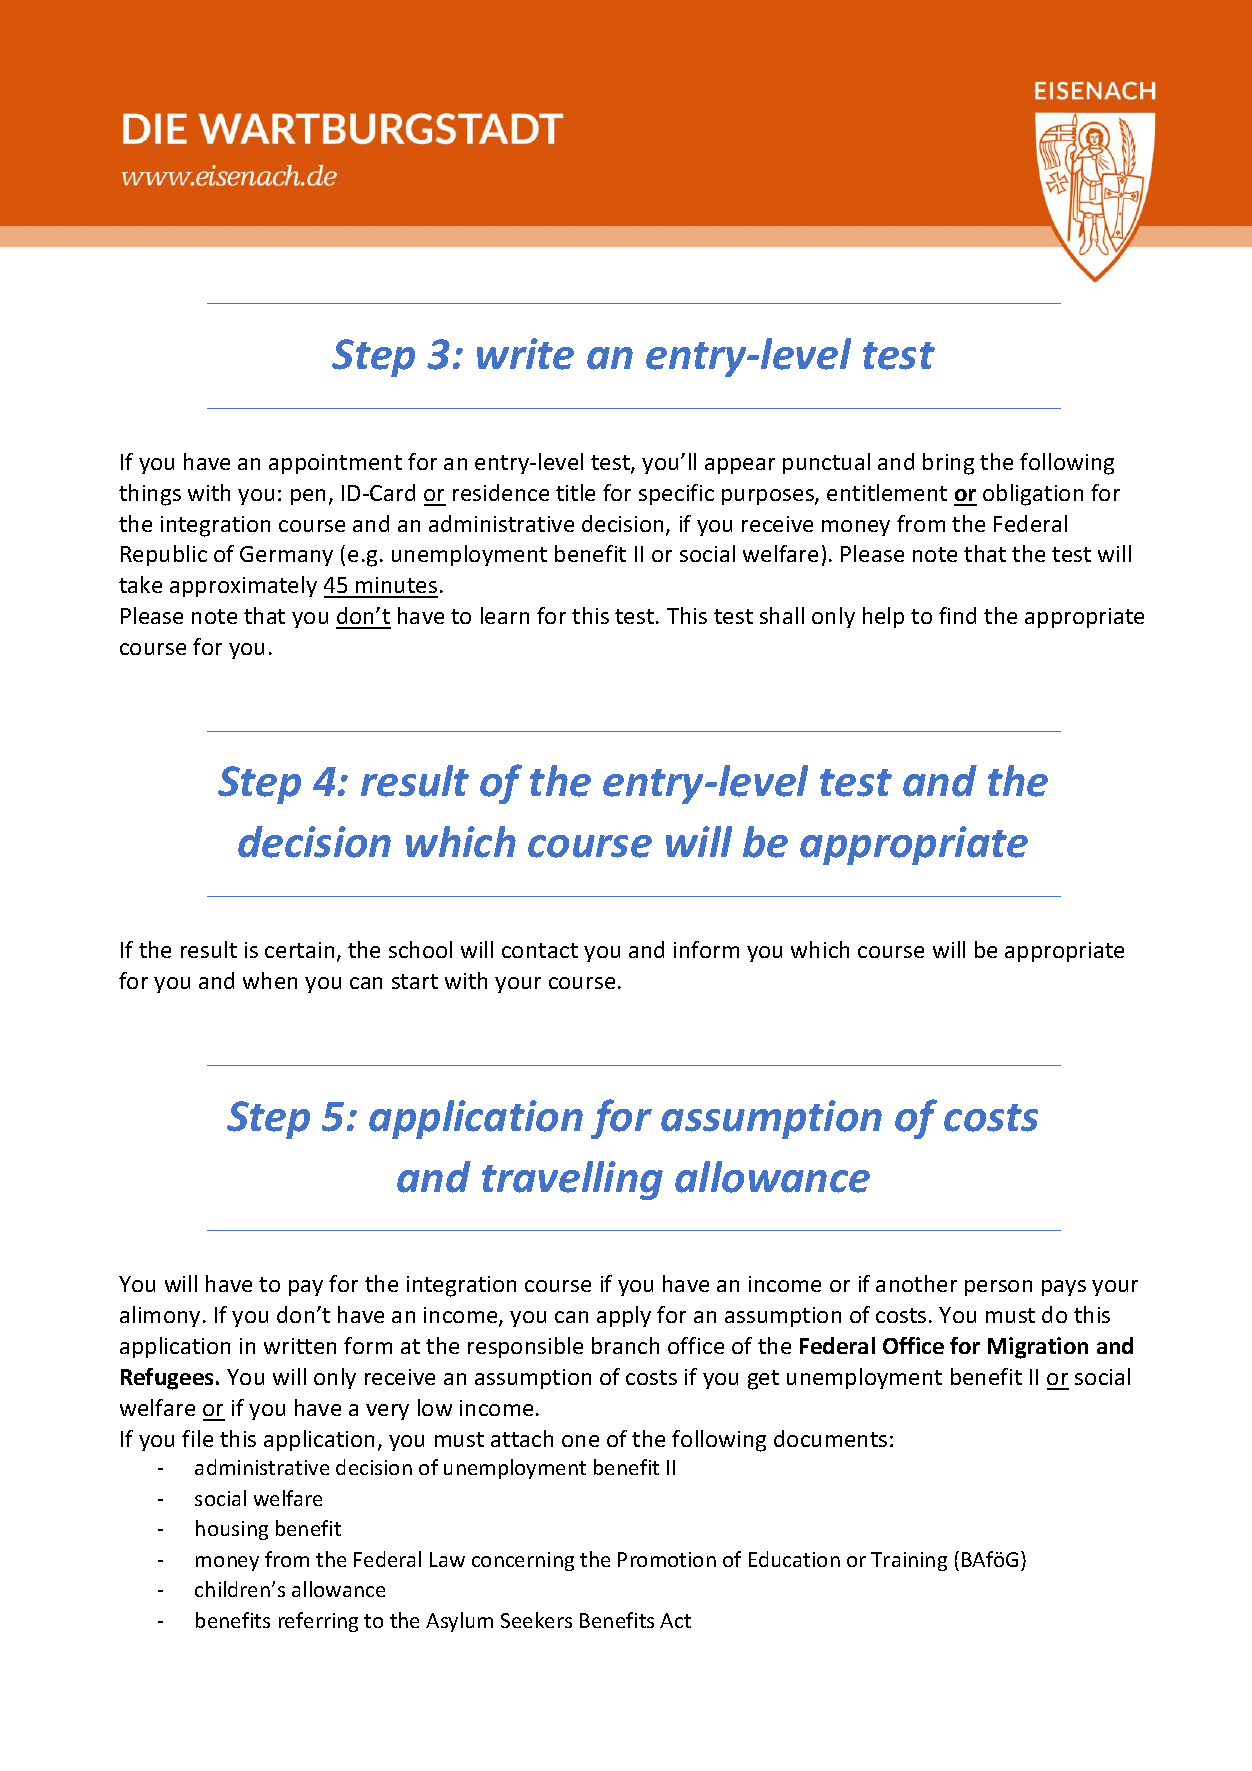 This screenshot has width=1252, height=1771. What do you see at coordinates (998, 1288) in the screenshot?
I see `person` at bounding box center [998, 1288].
